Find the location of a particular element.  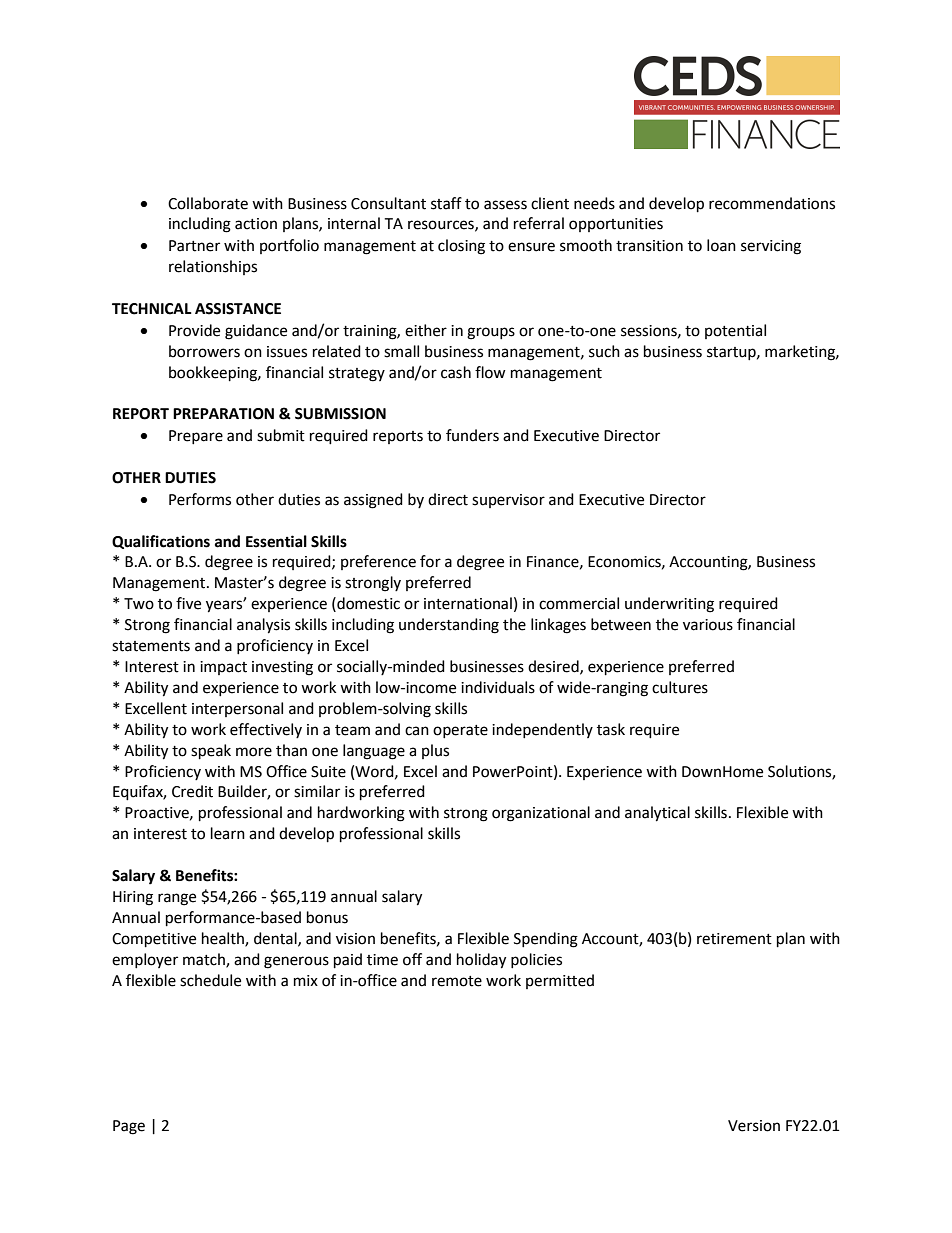

funders is located at coordinates (472, 435).
